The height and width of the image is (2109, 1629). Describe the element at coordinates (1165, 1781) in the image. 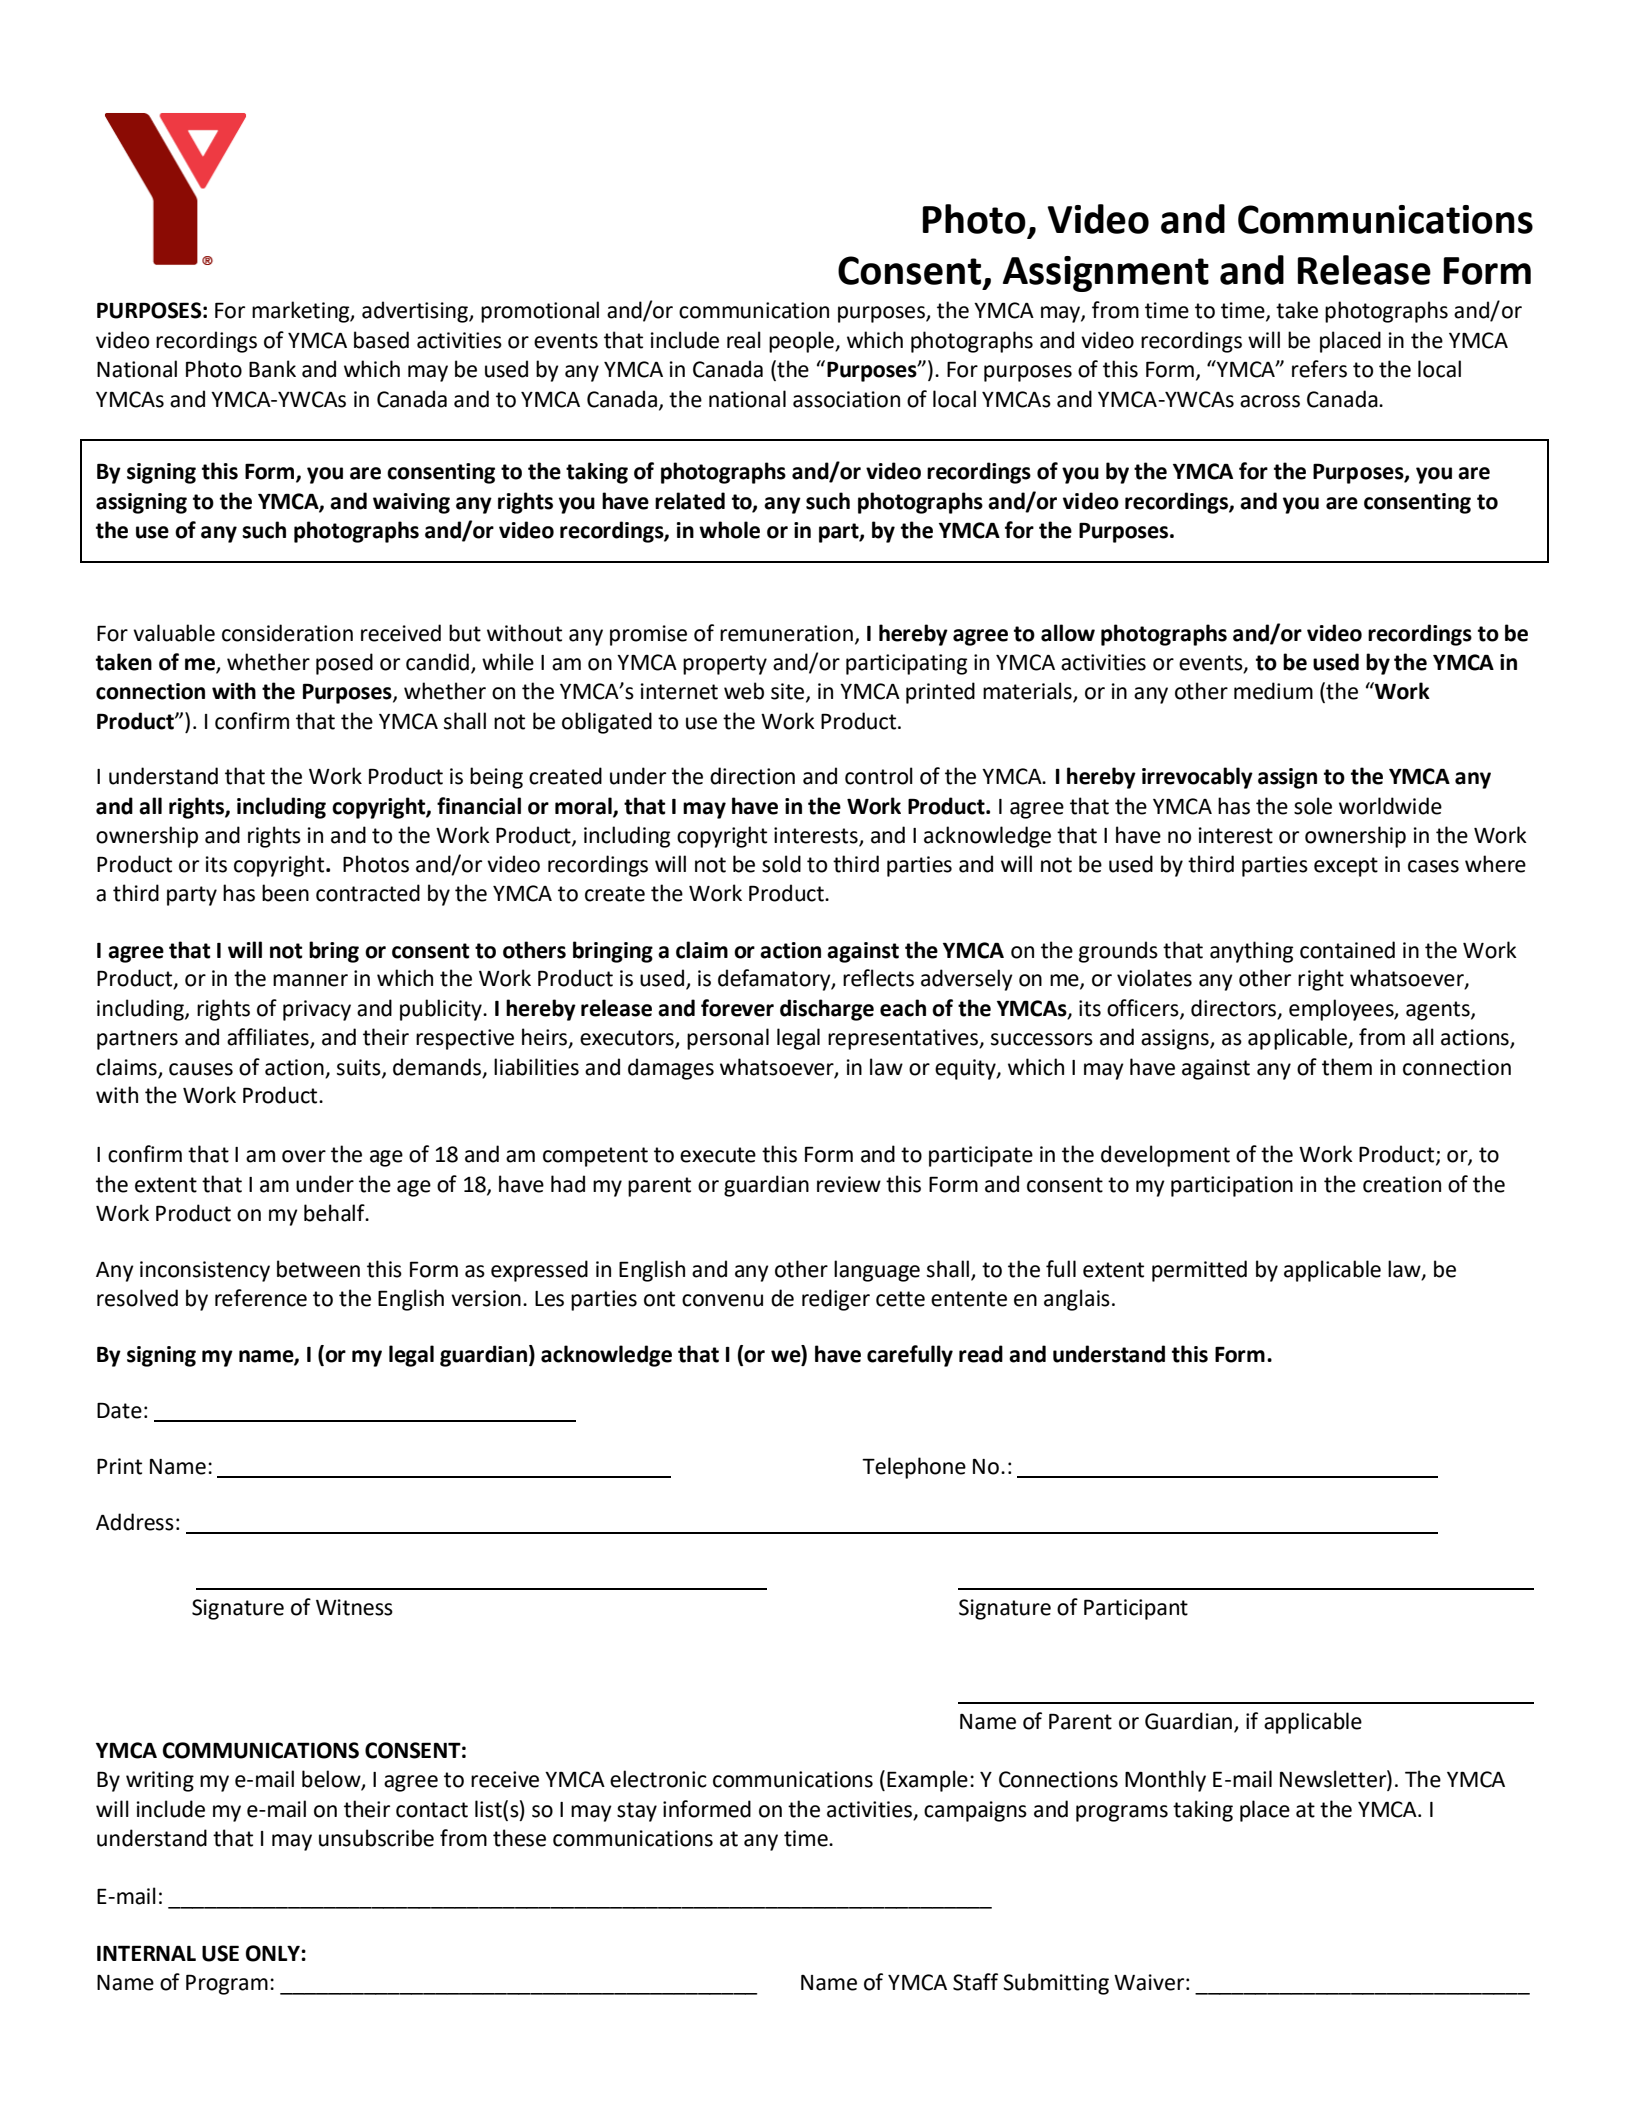

I see `Monthly` at that location.
